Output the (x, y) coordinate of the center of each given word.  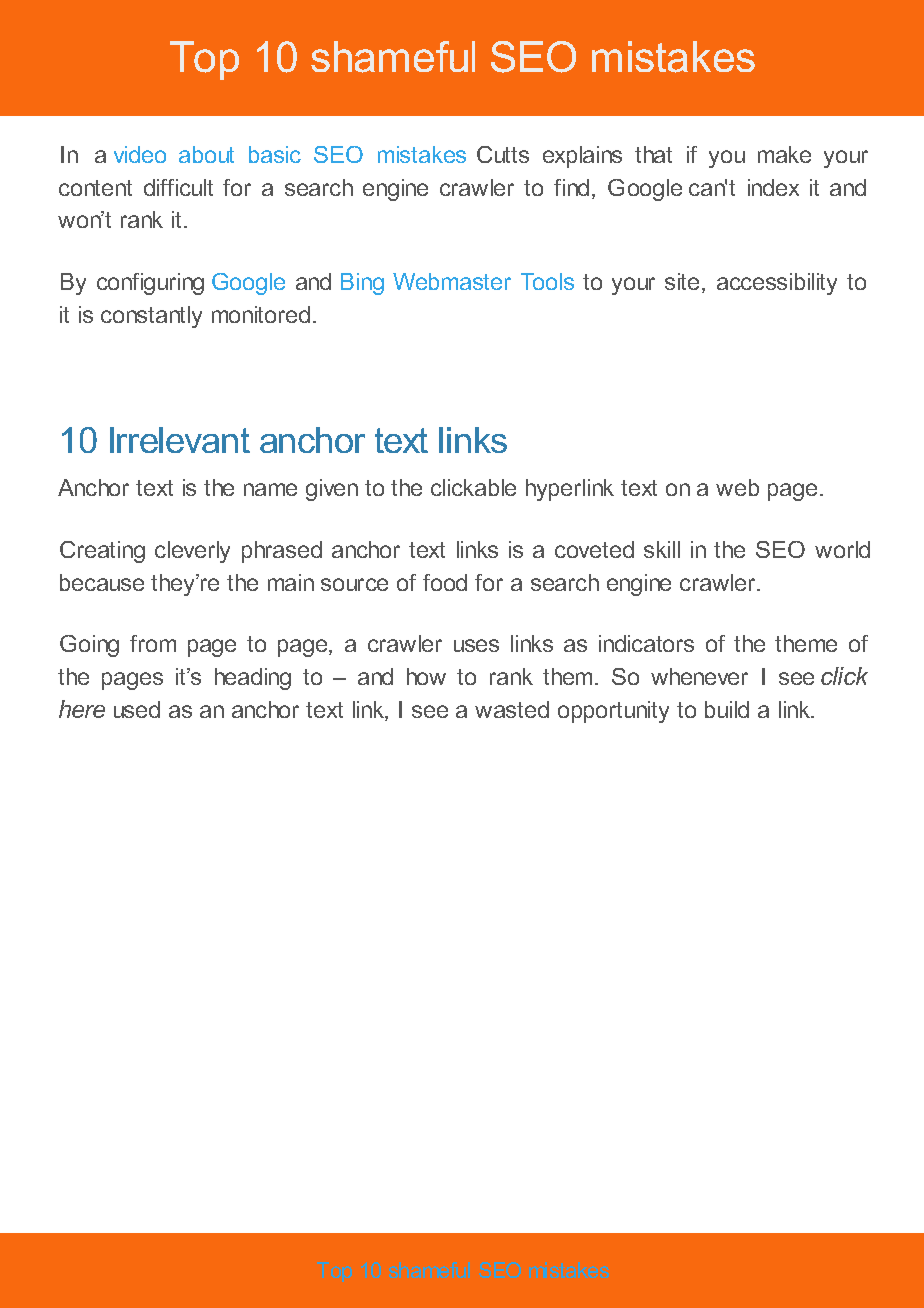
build (727, 709)
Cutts (503, 154)
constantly (151, 317)
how (426, 676)
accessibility (777, 284)
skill (662, 549)
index (773, 187)
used (137, 709)
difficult (178, 187)
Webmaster (452, 281)
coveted (594, 549)
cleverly (192, 552)
